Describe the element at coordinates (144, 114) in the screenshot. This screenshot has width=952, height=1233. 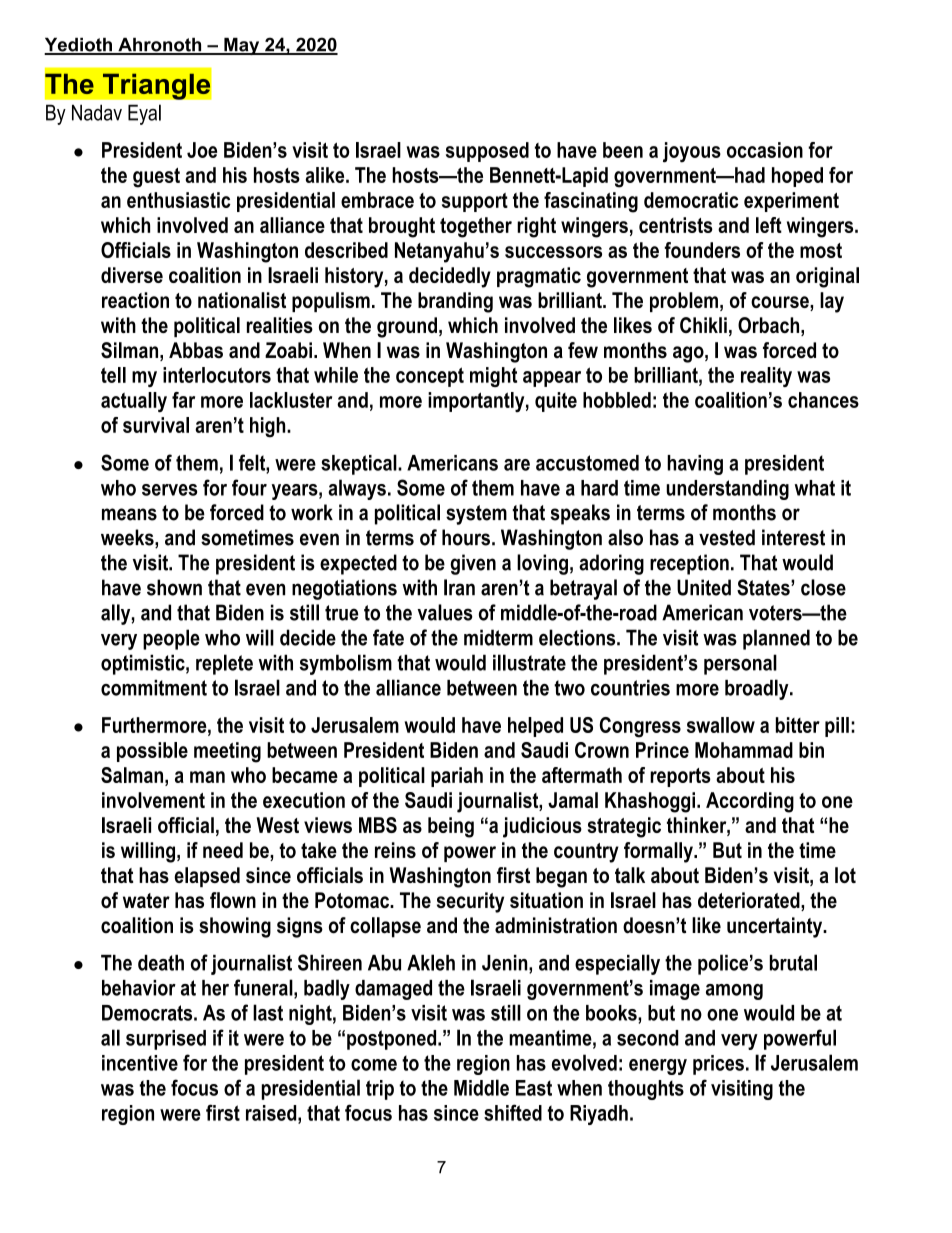
I see `Eyal` at that location.
